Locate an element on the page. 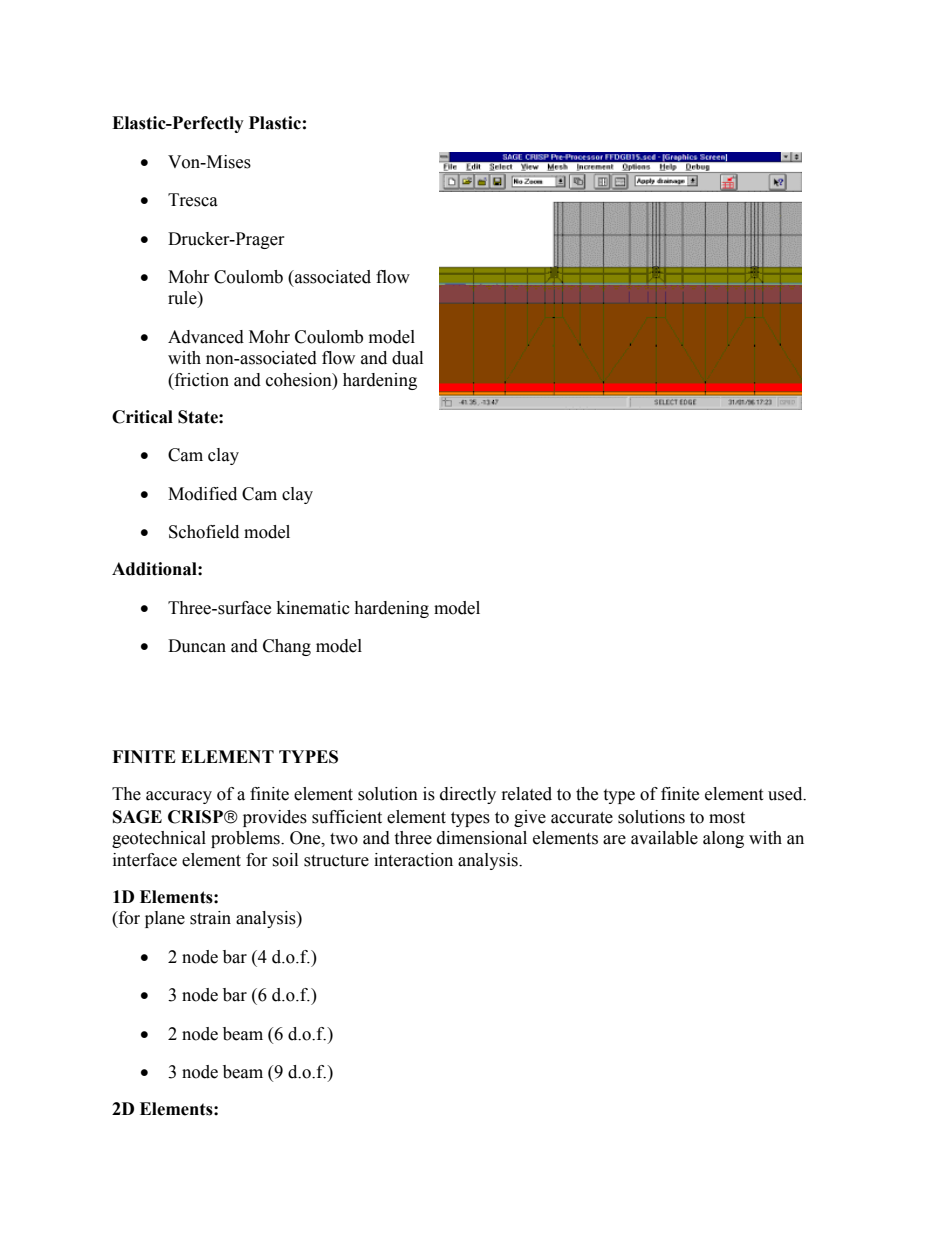 Image resolution: width=952 pixels, height=1233 pixels. dual is located at coordinates (407, 358).
